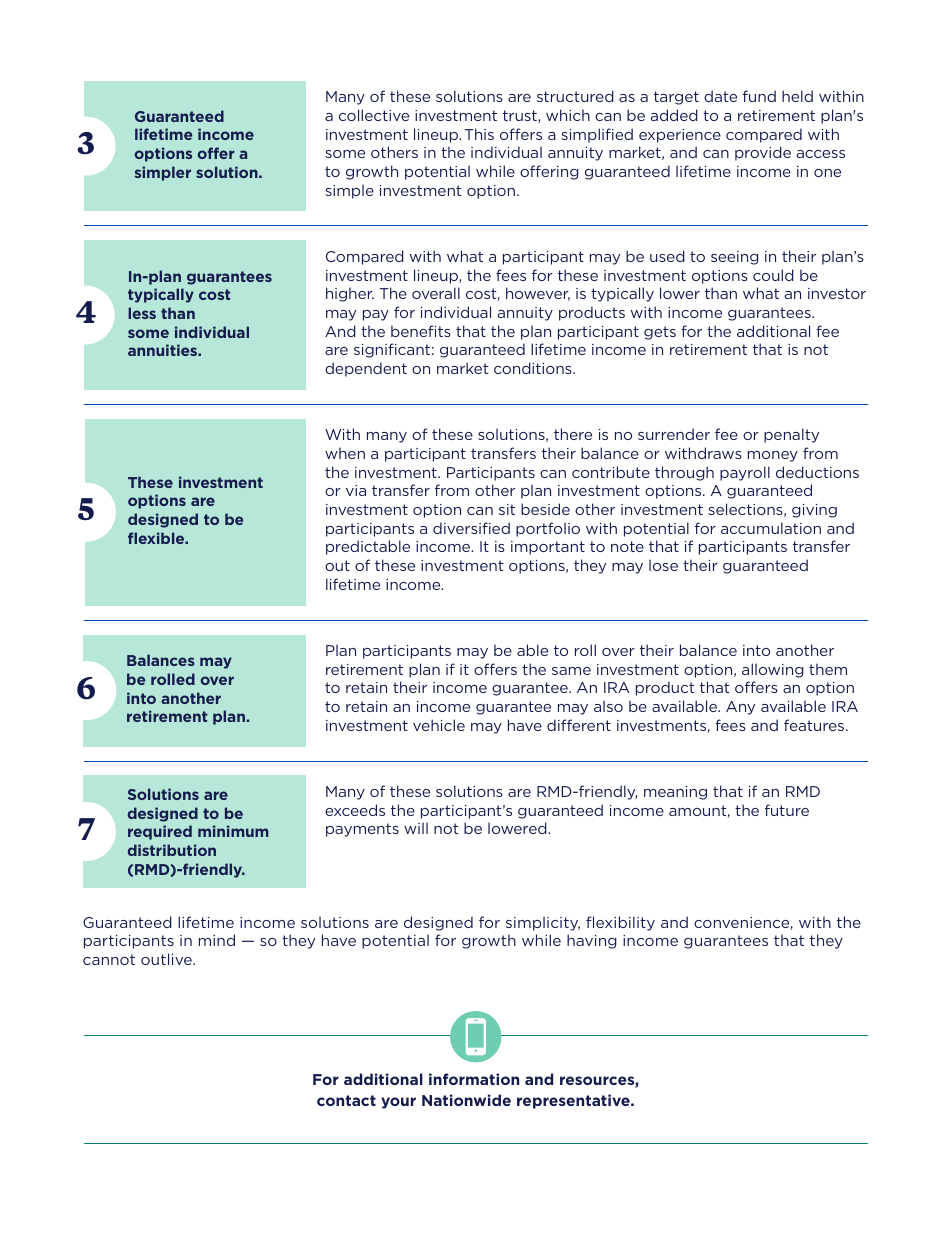 This page has height=1233, width=952. What do you see at coordinates (763, 153) in the page?
I see `provide` at bounding box center [763, 153].
